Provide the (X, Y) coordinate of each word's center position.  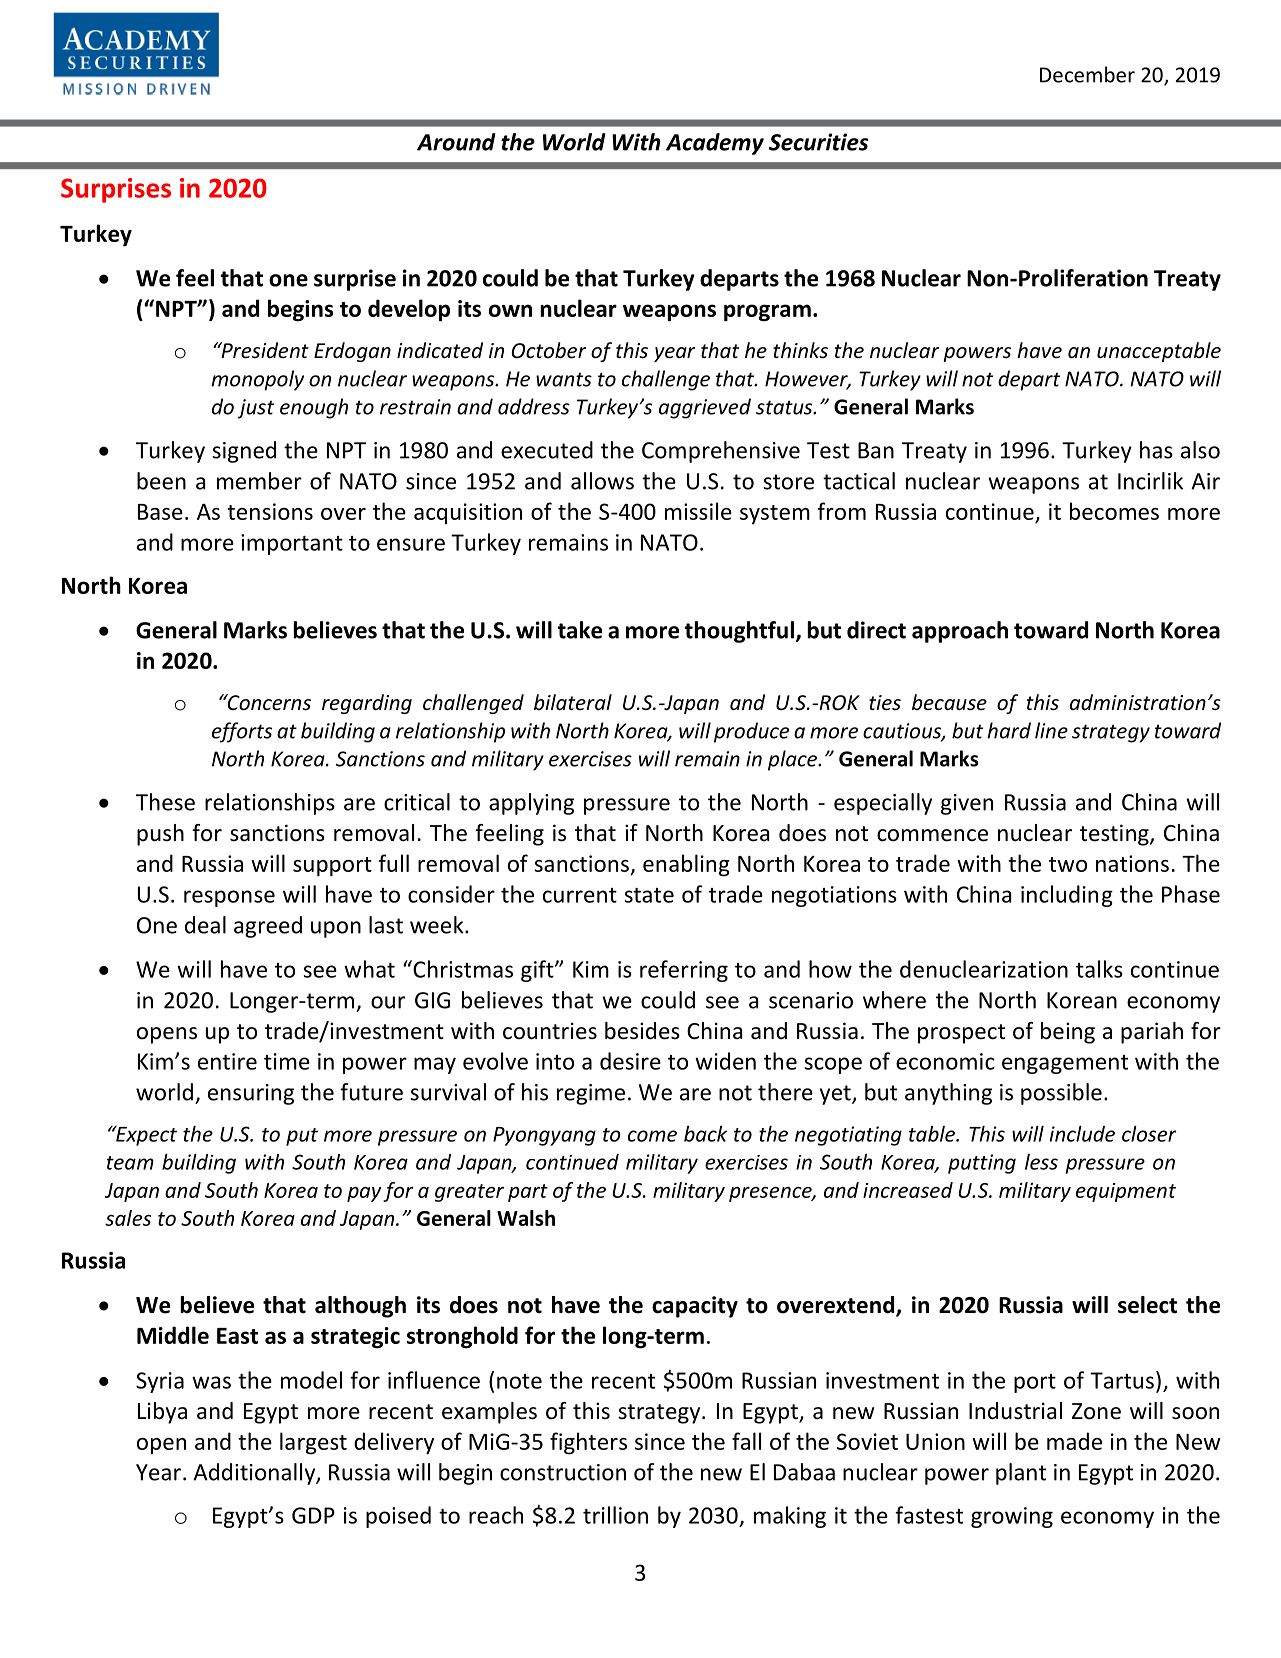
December (1087, 74)
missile (698, 511)
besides (642, 1031)
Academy (715, 144)
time (287, 1061)
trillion (615, 1515)
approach (960, 632)
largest (313, 1443)
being (1068, 1033)
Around (456, 142)
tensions (270, 511)
